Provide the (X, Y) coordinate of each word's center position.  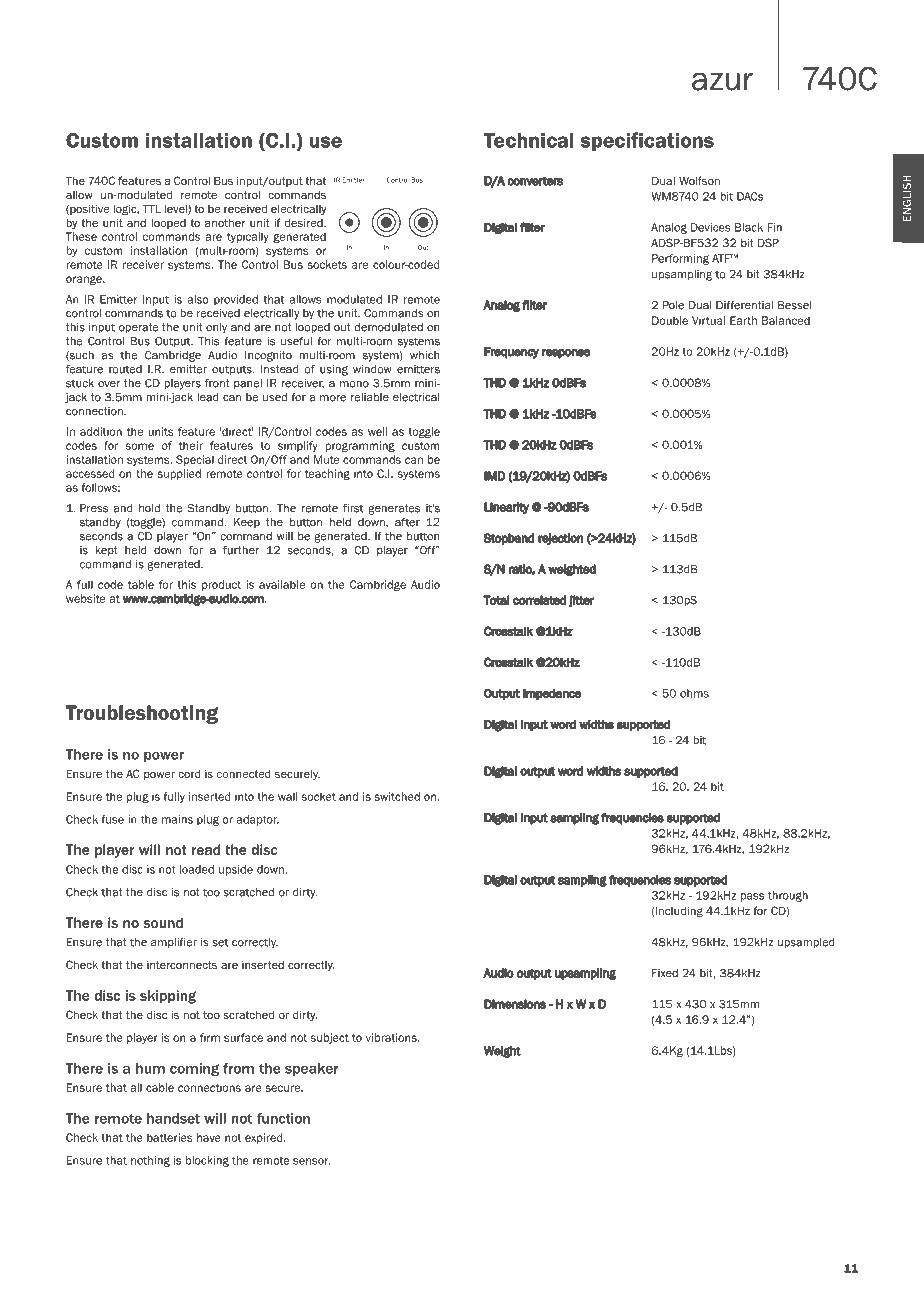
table (141, 584)
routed (125, 369)
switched (397, 796)
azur (722, 81)
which (424, 355)
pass (752, 897)
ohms (694, 693)
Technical (529, 140)
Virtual (708, 320)
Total (496, 600)
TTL (152, 208)
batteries (170, 1137)
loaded (197, 869)
